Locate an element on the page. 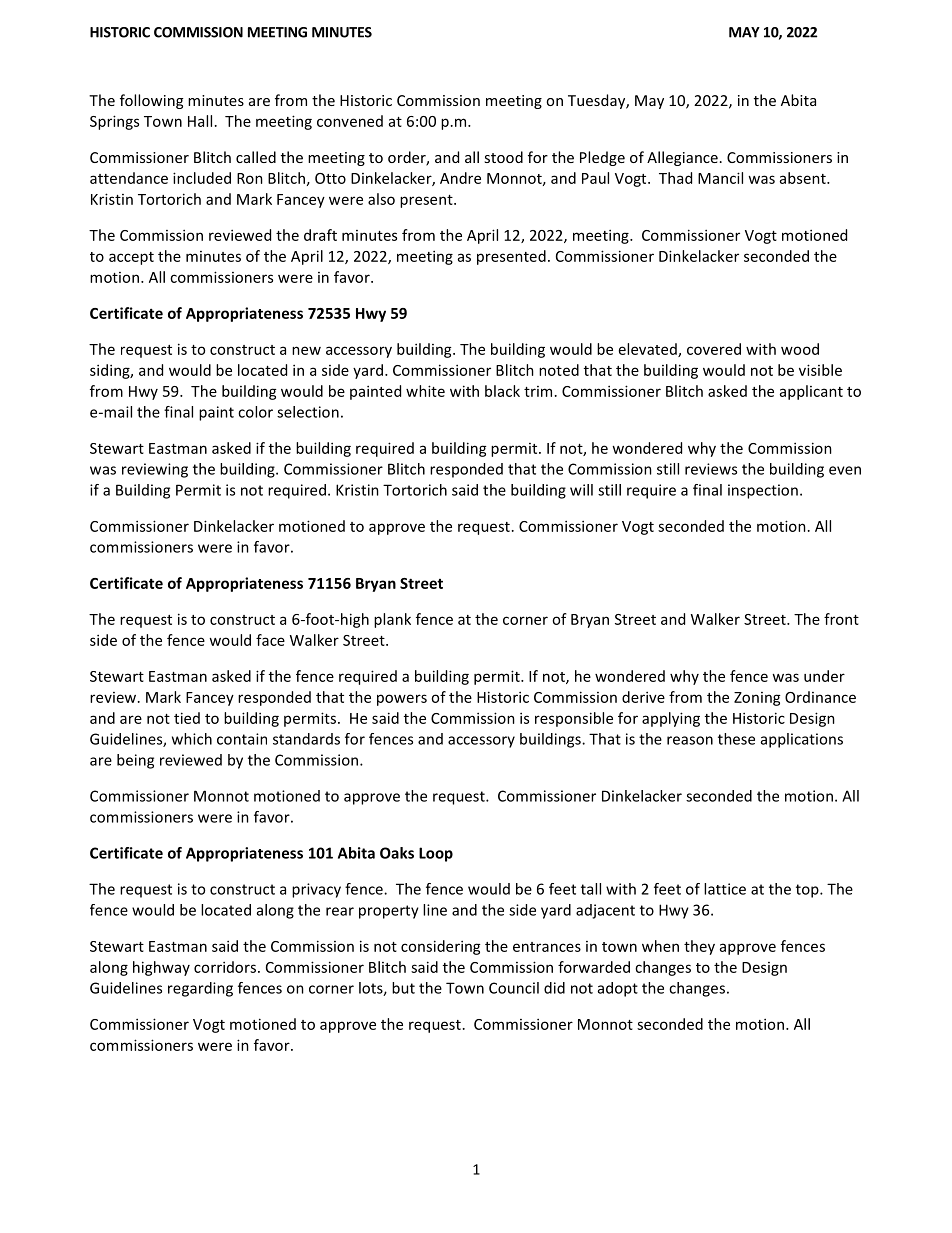 Image resolution: width=952 pixels, height=1233 pixels. Allegiance is located at coordinates (682, 158).
